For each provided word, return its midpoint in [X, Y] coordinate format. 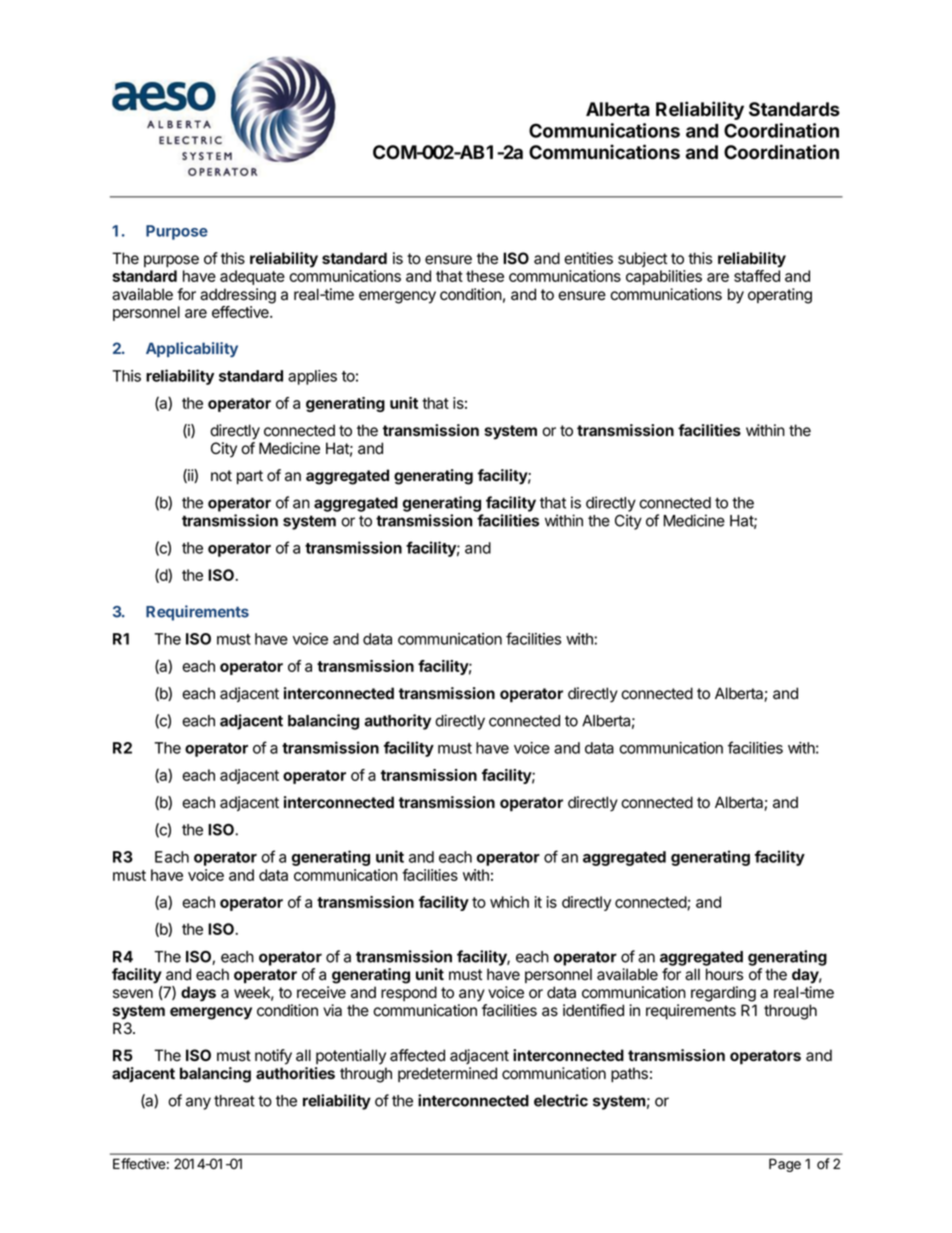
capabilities [664, 277]
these [485, 276]
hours [724, 974]
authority [397, 722]
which [509, 902]
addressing [238, 296]
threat [234, 1101]
